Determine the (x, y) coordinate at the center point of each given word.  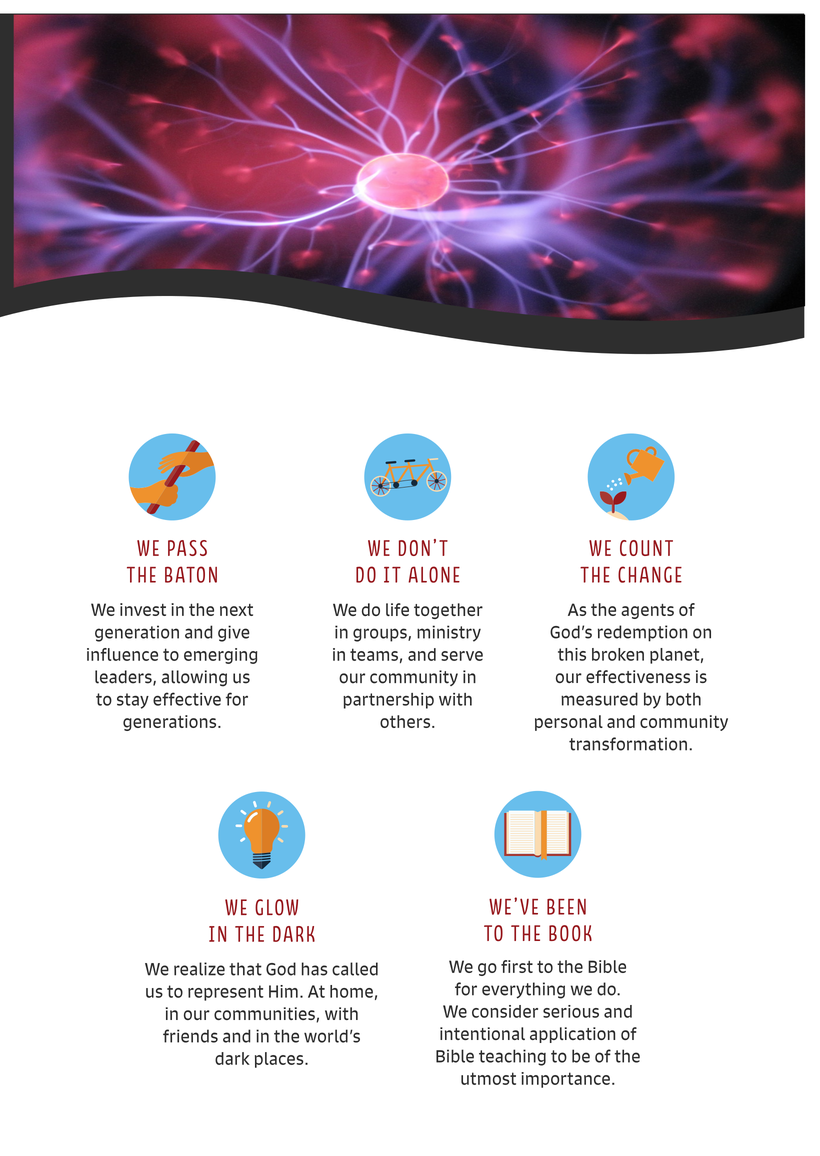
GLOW (276, 907)
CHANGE (650, 574)
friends (190, 1036)
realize (199, 969)
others (406, 721)
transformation (628, 744)
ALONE (434, 574)
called (355, 969)
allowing (194, 678)
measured (599, 699)
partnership (388, 701)
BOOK (570, 933)
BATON (191, 574)
